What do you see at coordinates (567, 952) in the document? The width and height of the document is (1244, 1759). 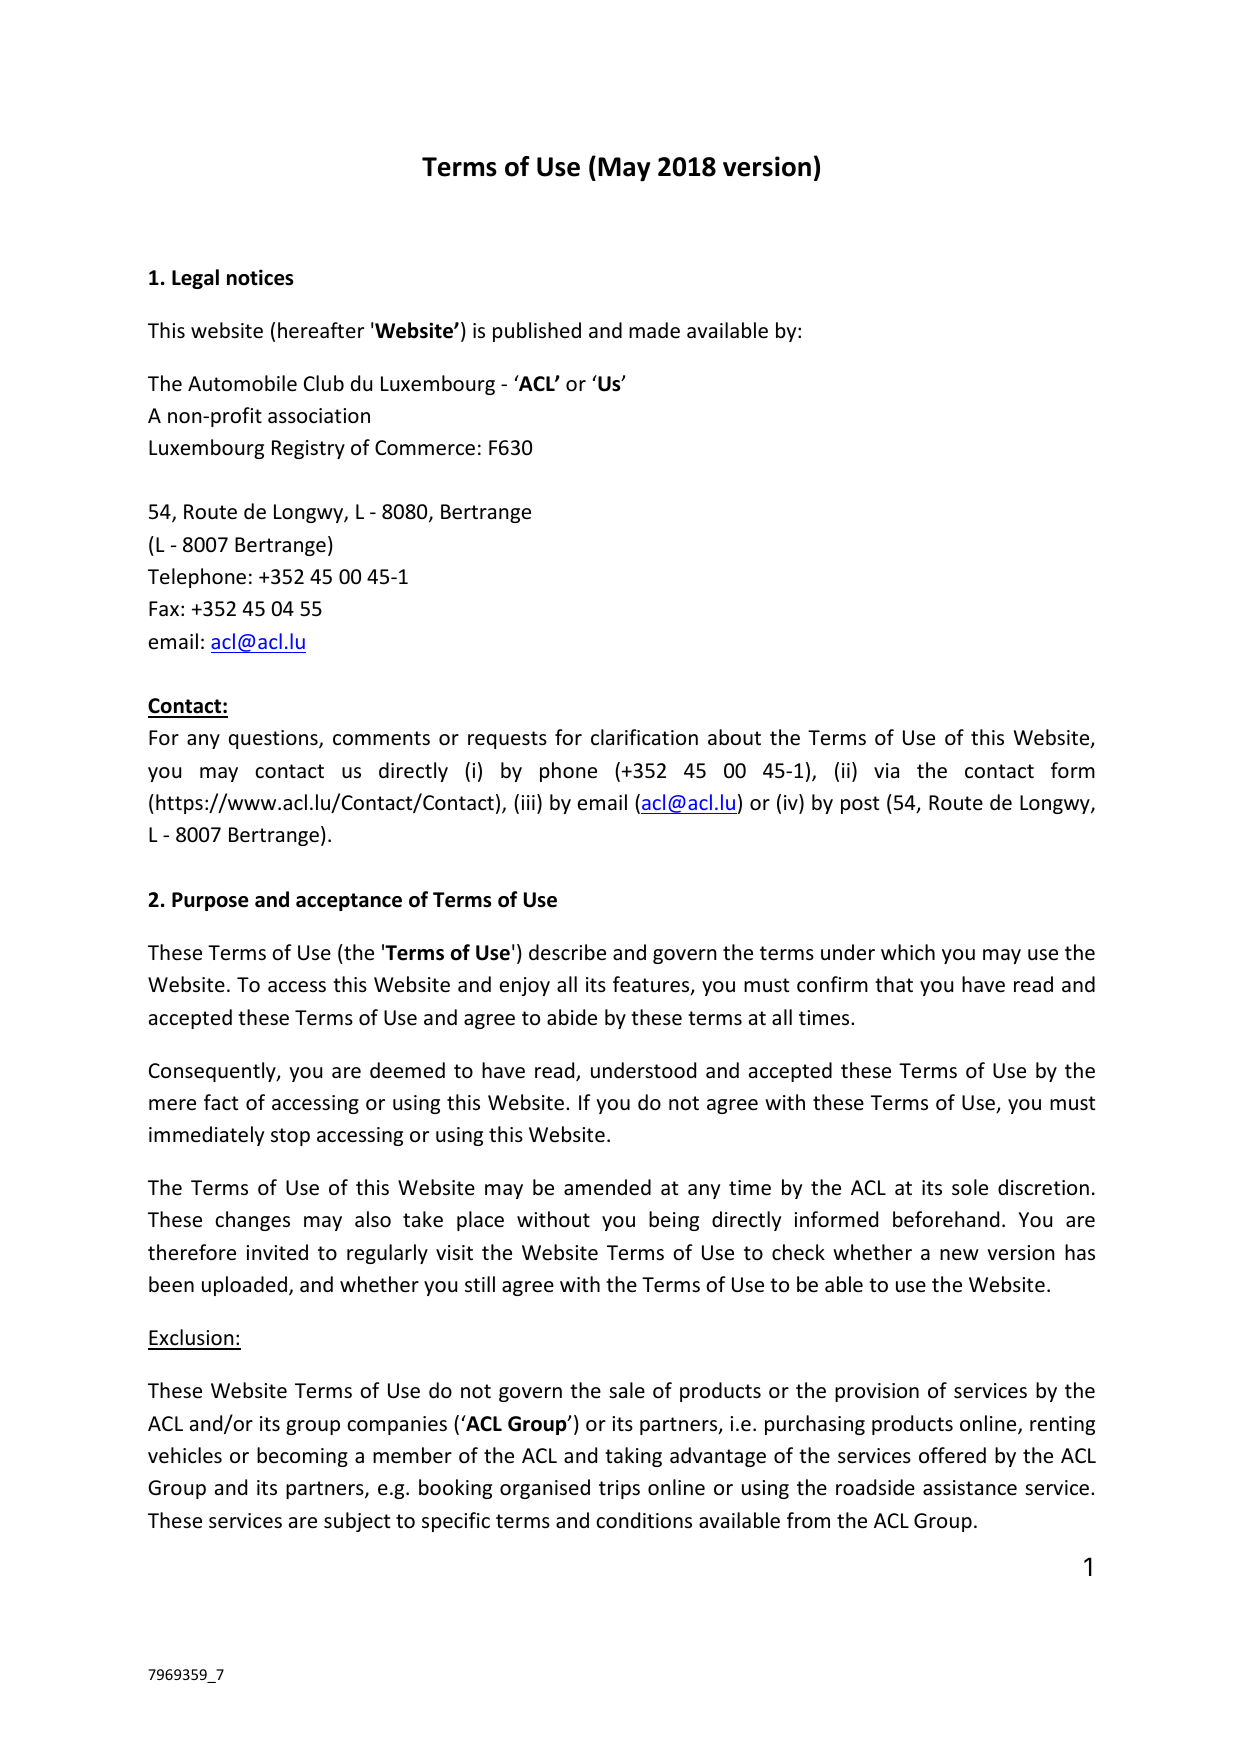 I see `describe` at bounding box center [567, 952].
